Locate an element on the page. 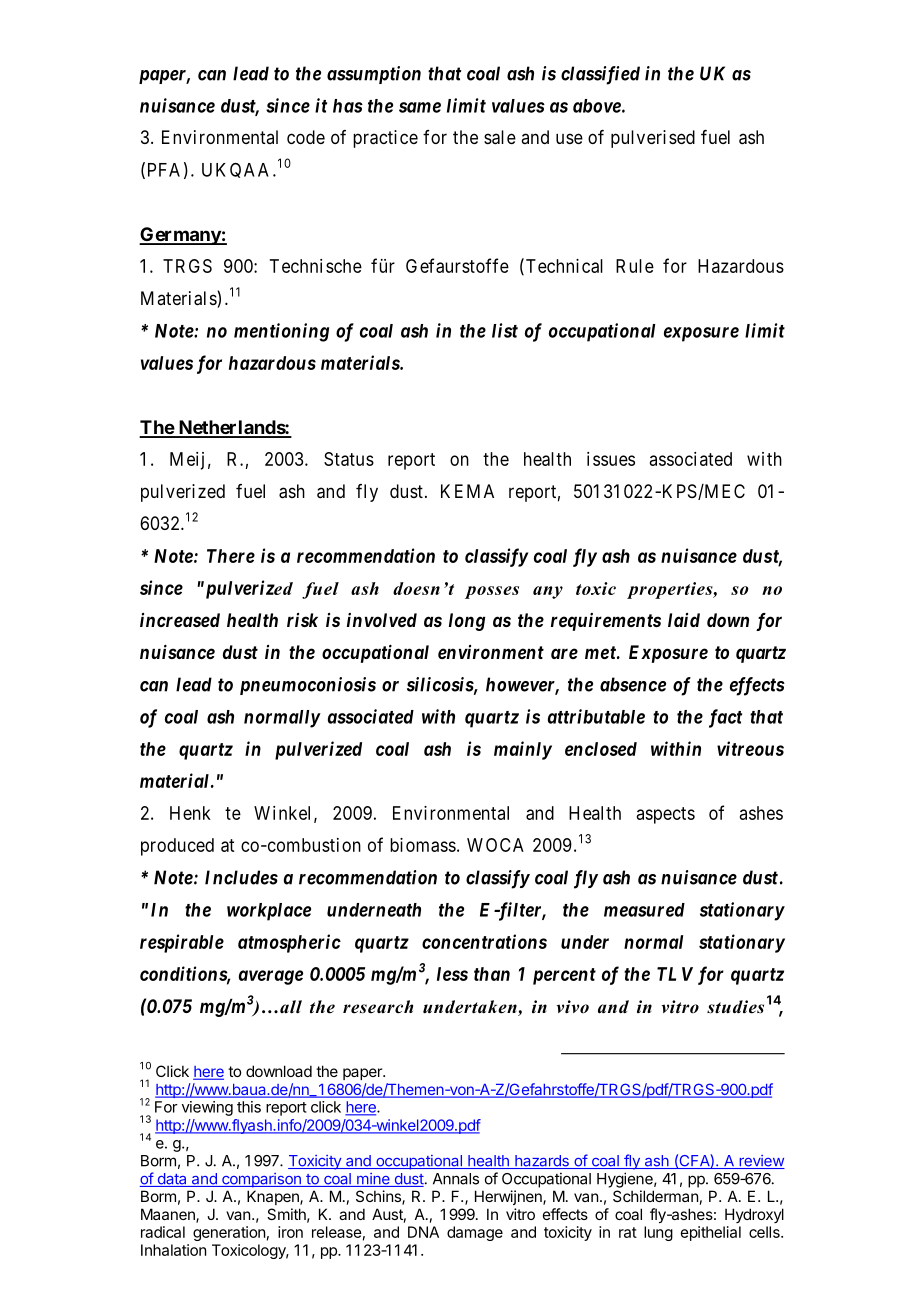 Image resolution: width=924 pixels, height=1308 pixels. same is located at coordinates (420, 107).
